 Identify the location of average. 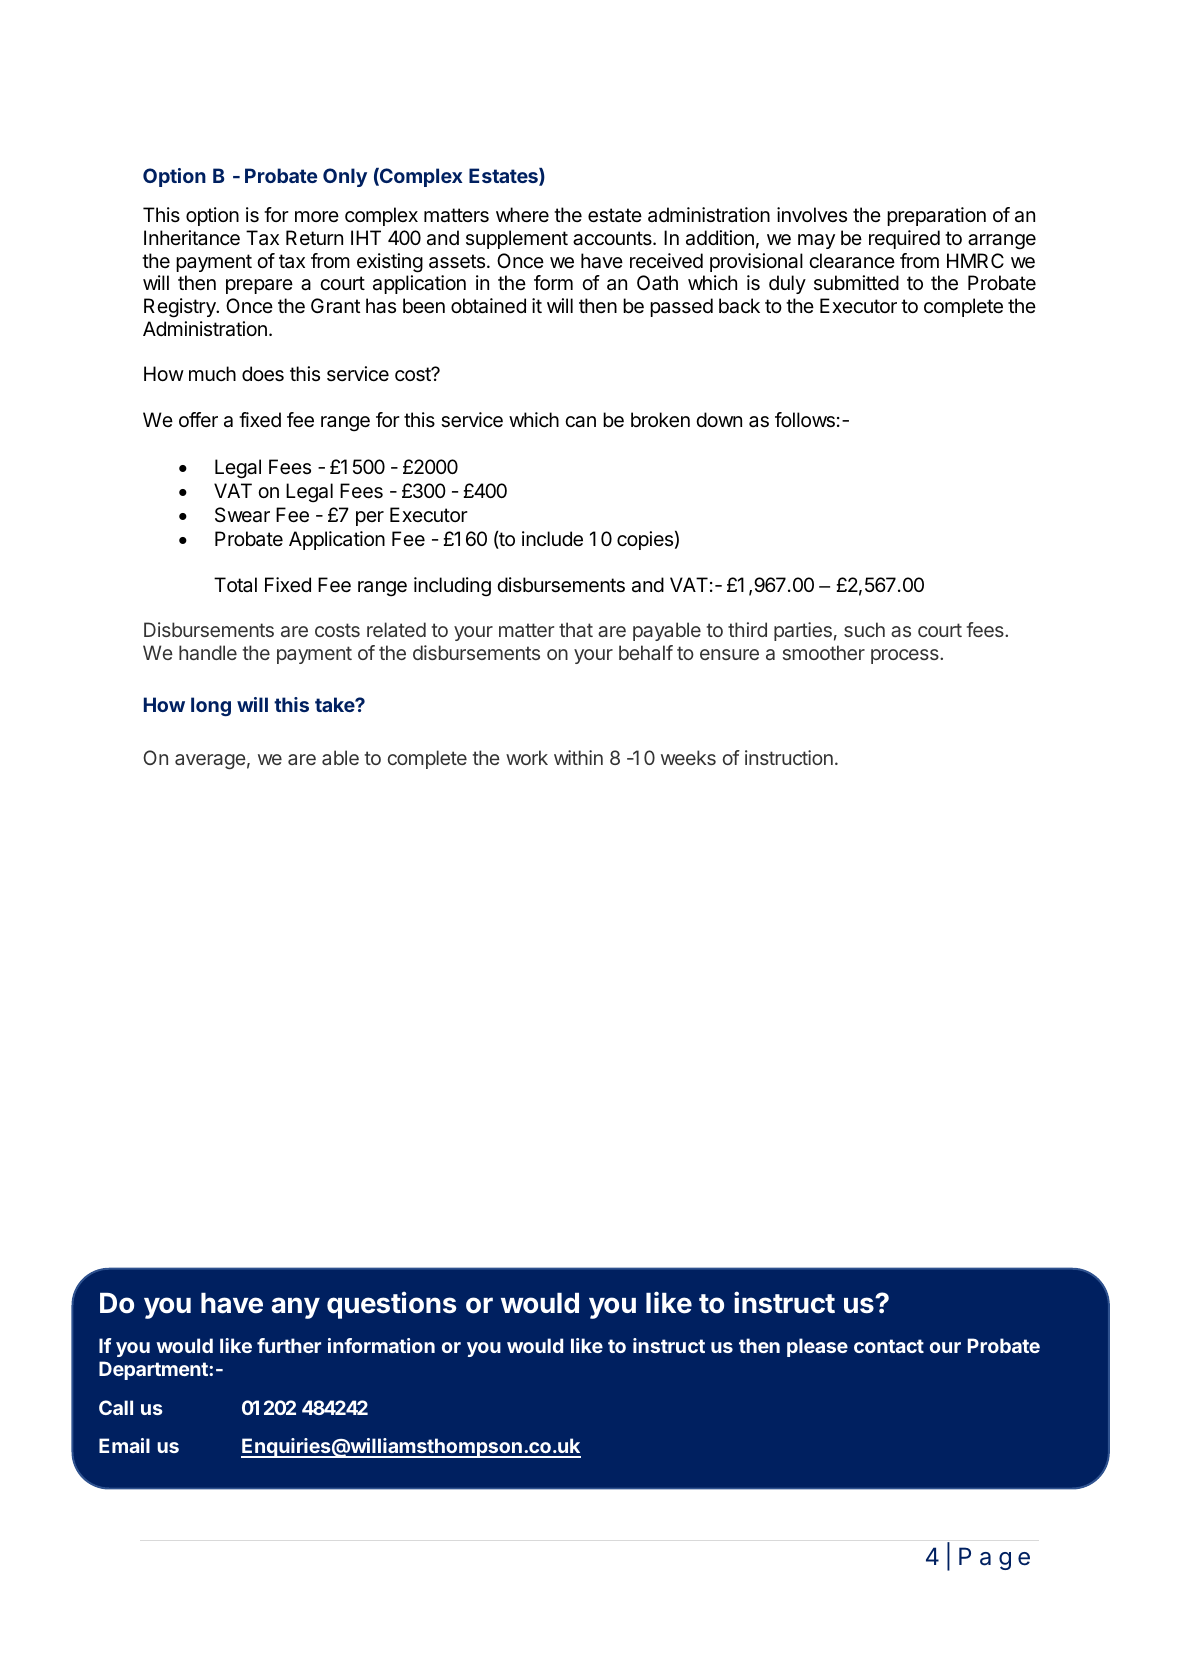
(210, 761).
